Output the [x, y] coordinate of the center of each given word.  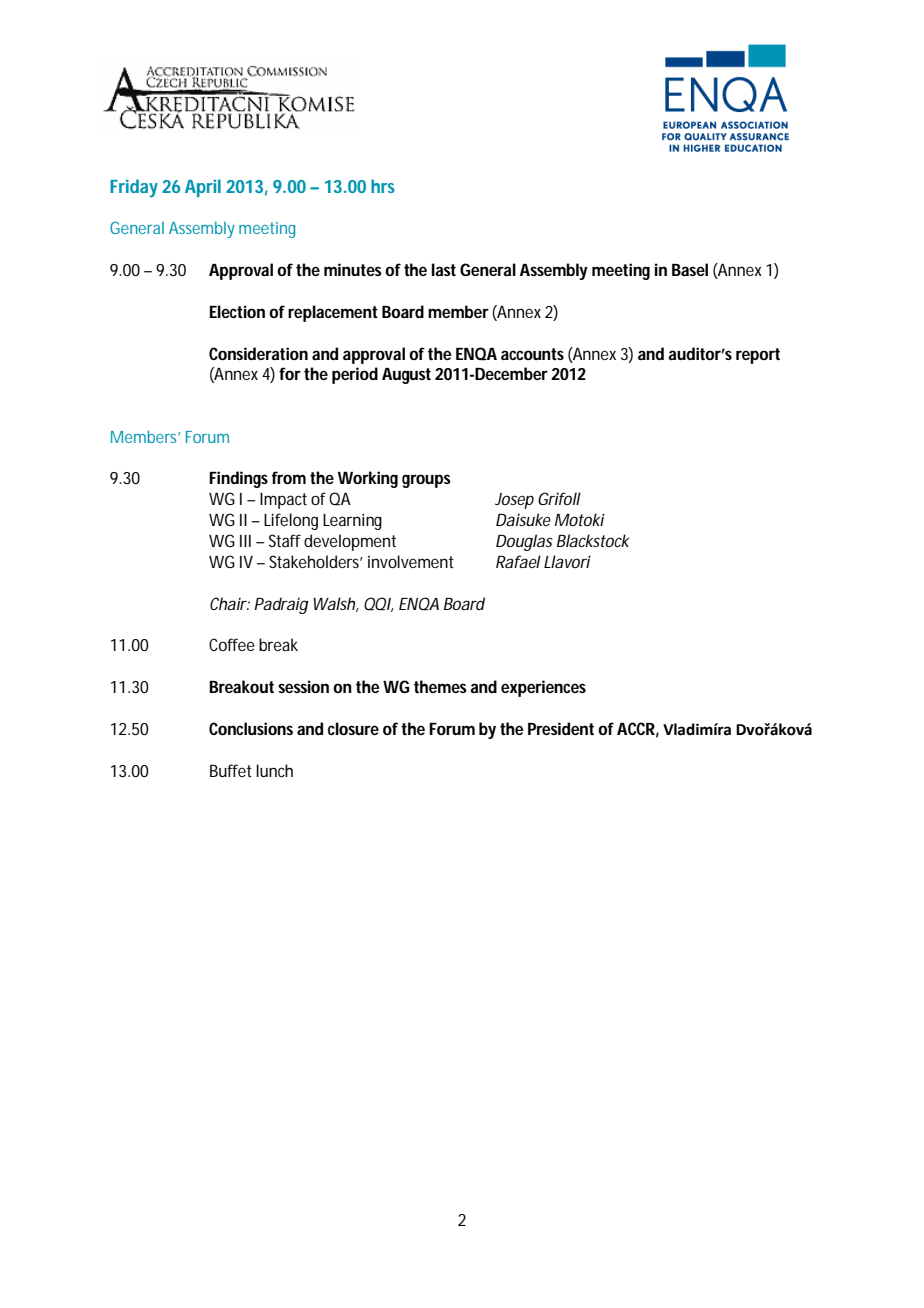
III [245, 541]
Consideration [258, 353]
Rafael [518, 561]
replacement [333, 313]
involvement [411, 561]
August [409, 376]
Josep [514, 501]
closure [353, 728]
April [203, 188]
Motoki [580, 519]
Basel [690, 269]
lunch [274, 770]
